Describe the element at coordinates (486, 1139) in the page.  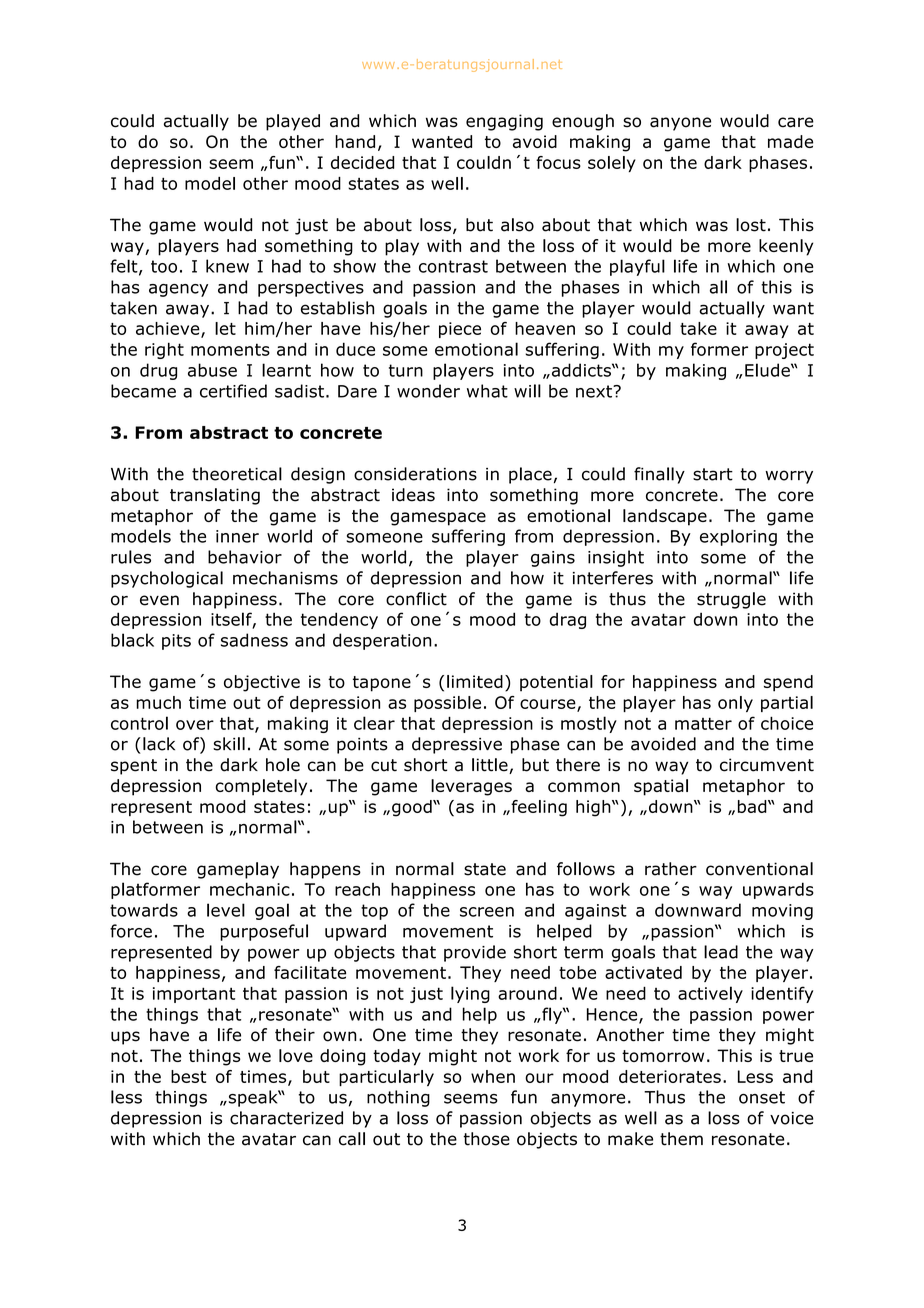
I see `those` at that location.
